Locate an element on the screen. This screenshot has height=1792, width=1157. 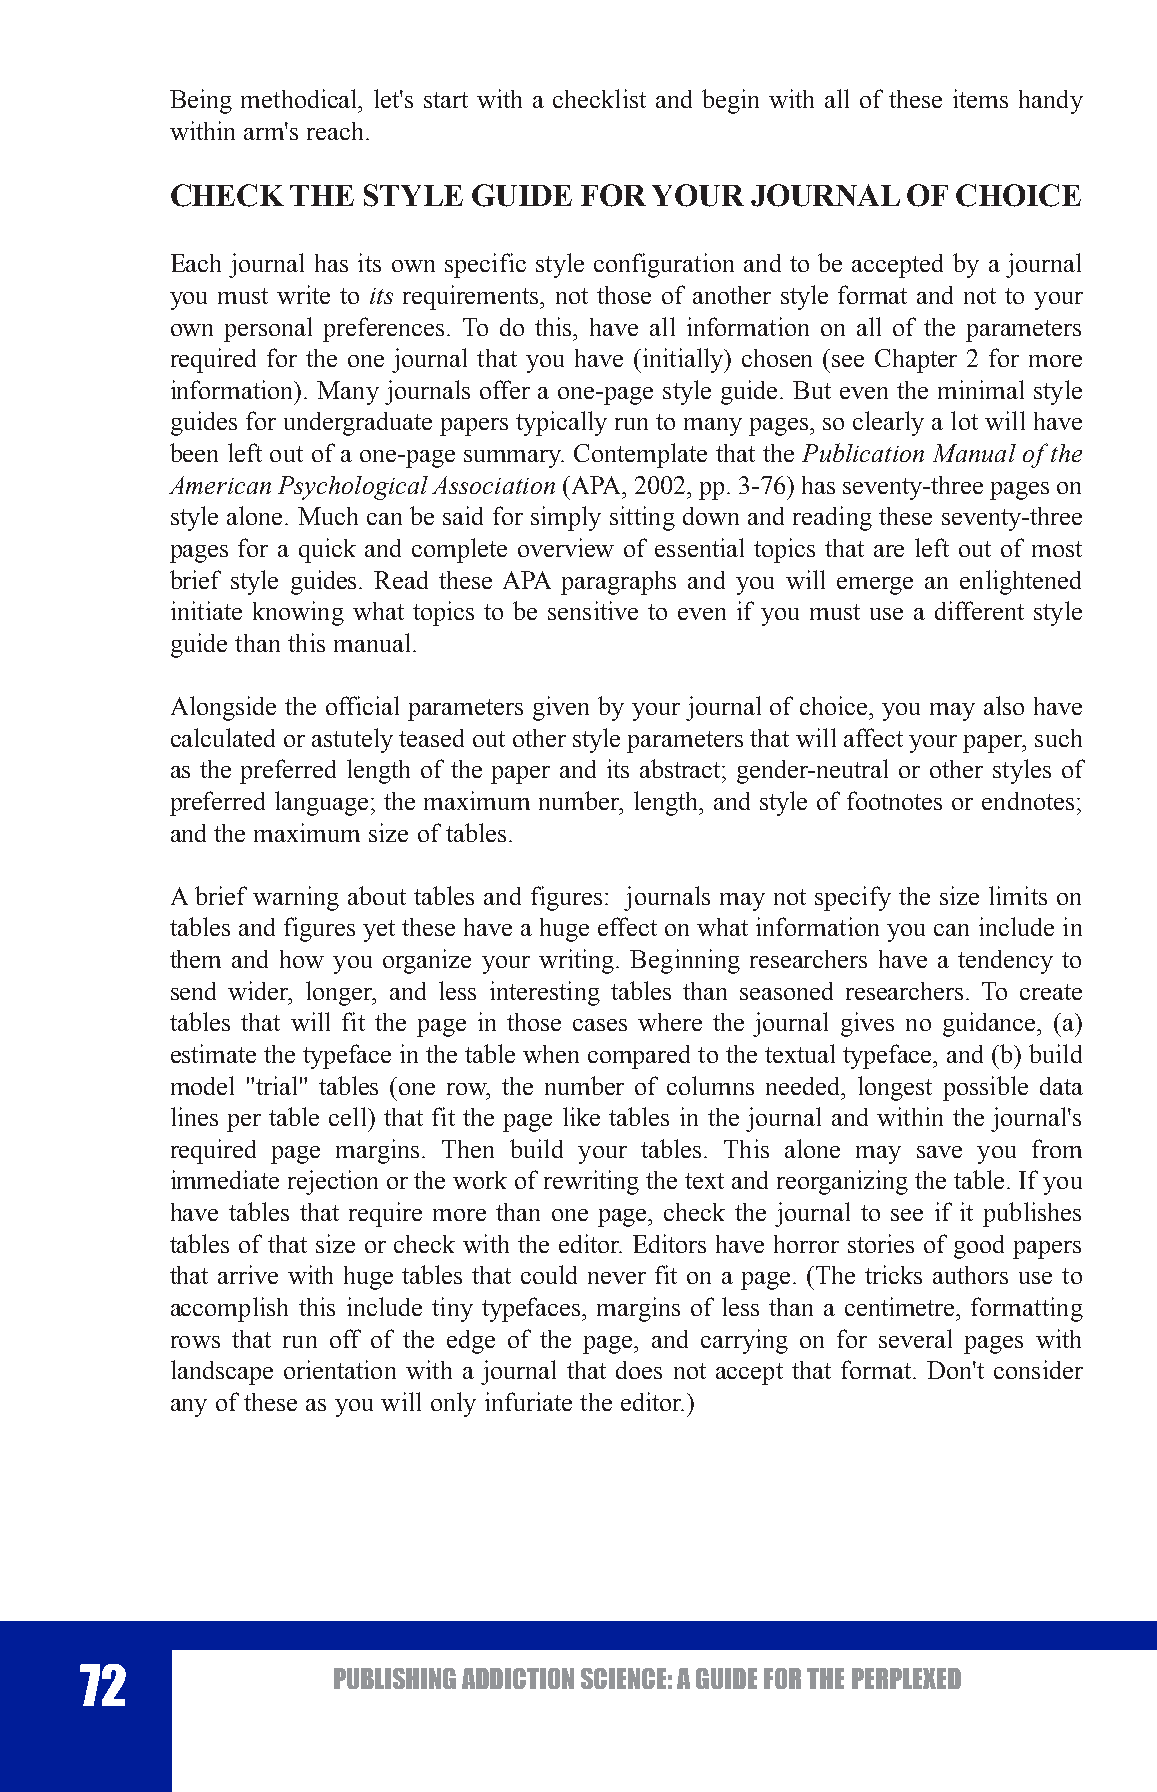
sensitive is located at coordinates (593, 610).
